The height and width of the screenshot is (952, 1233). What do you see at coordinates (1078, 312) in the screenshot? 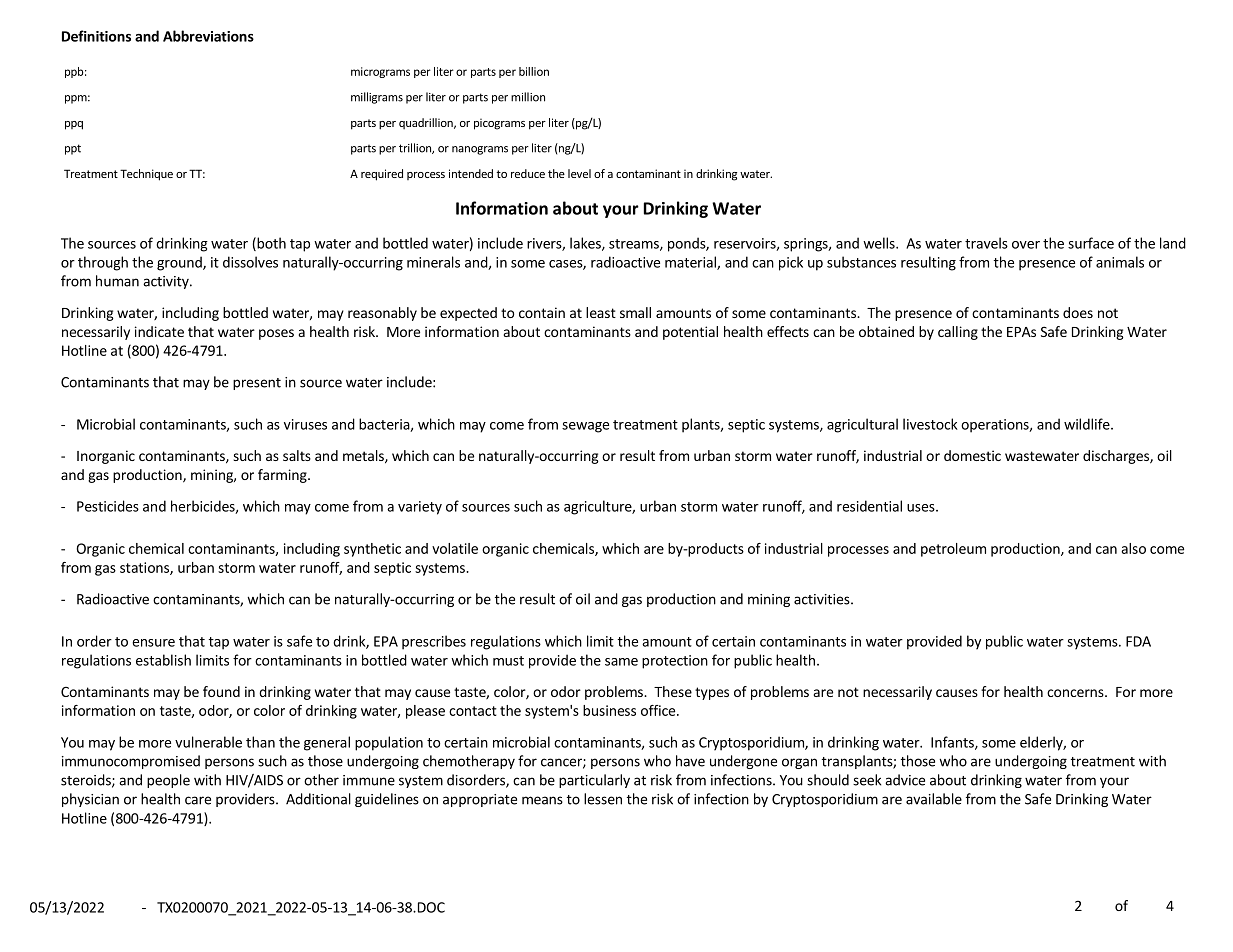
I see `does` at bounding box center [1078, 312].
